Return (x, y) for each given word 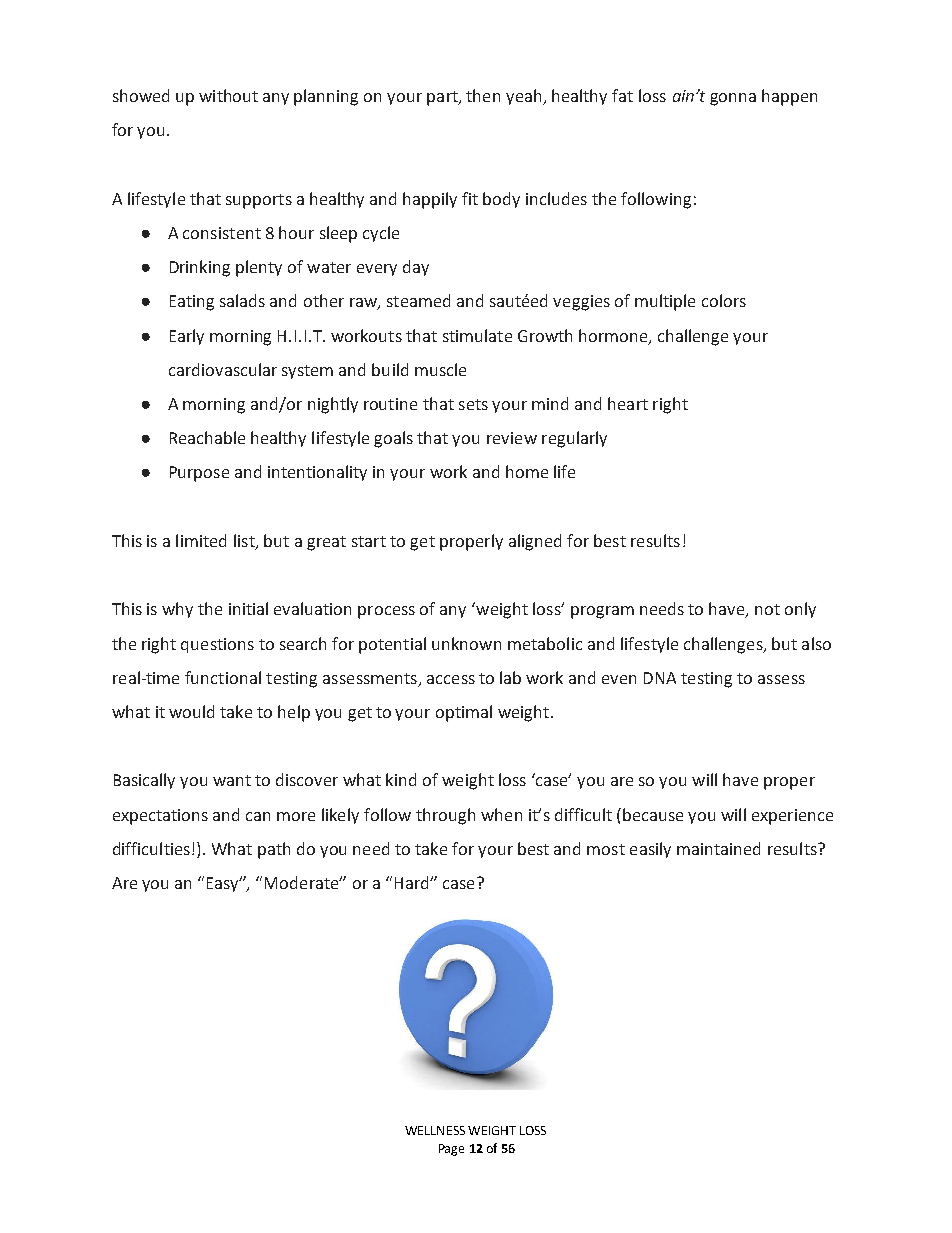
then (483, 95)
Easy (224, 884)
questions (217, 645)
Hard (413, 882)
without (228, 95)
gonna (733, 99)
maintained (718, 848)
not (767, 609)
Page (451, 1150)
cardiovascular (223, 369)
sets (473, 404)
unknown (466, 643)
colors (724, 300)
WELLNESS (435, 1130)
